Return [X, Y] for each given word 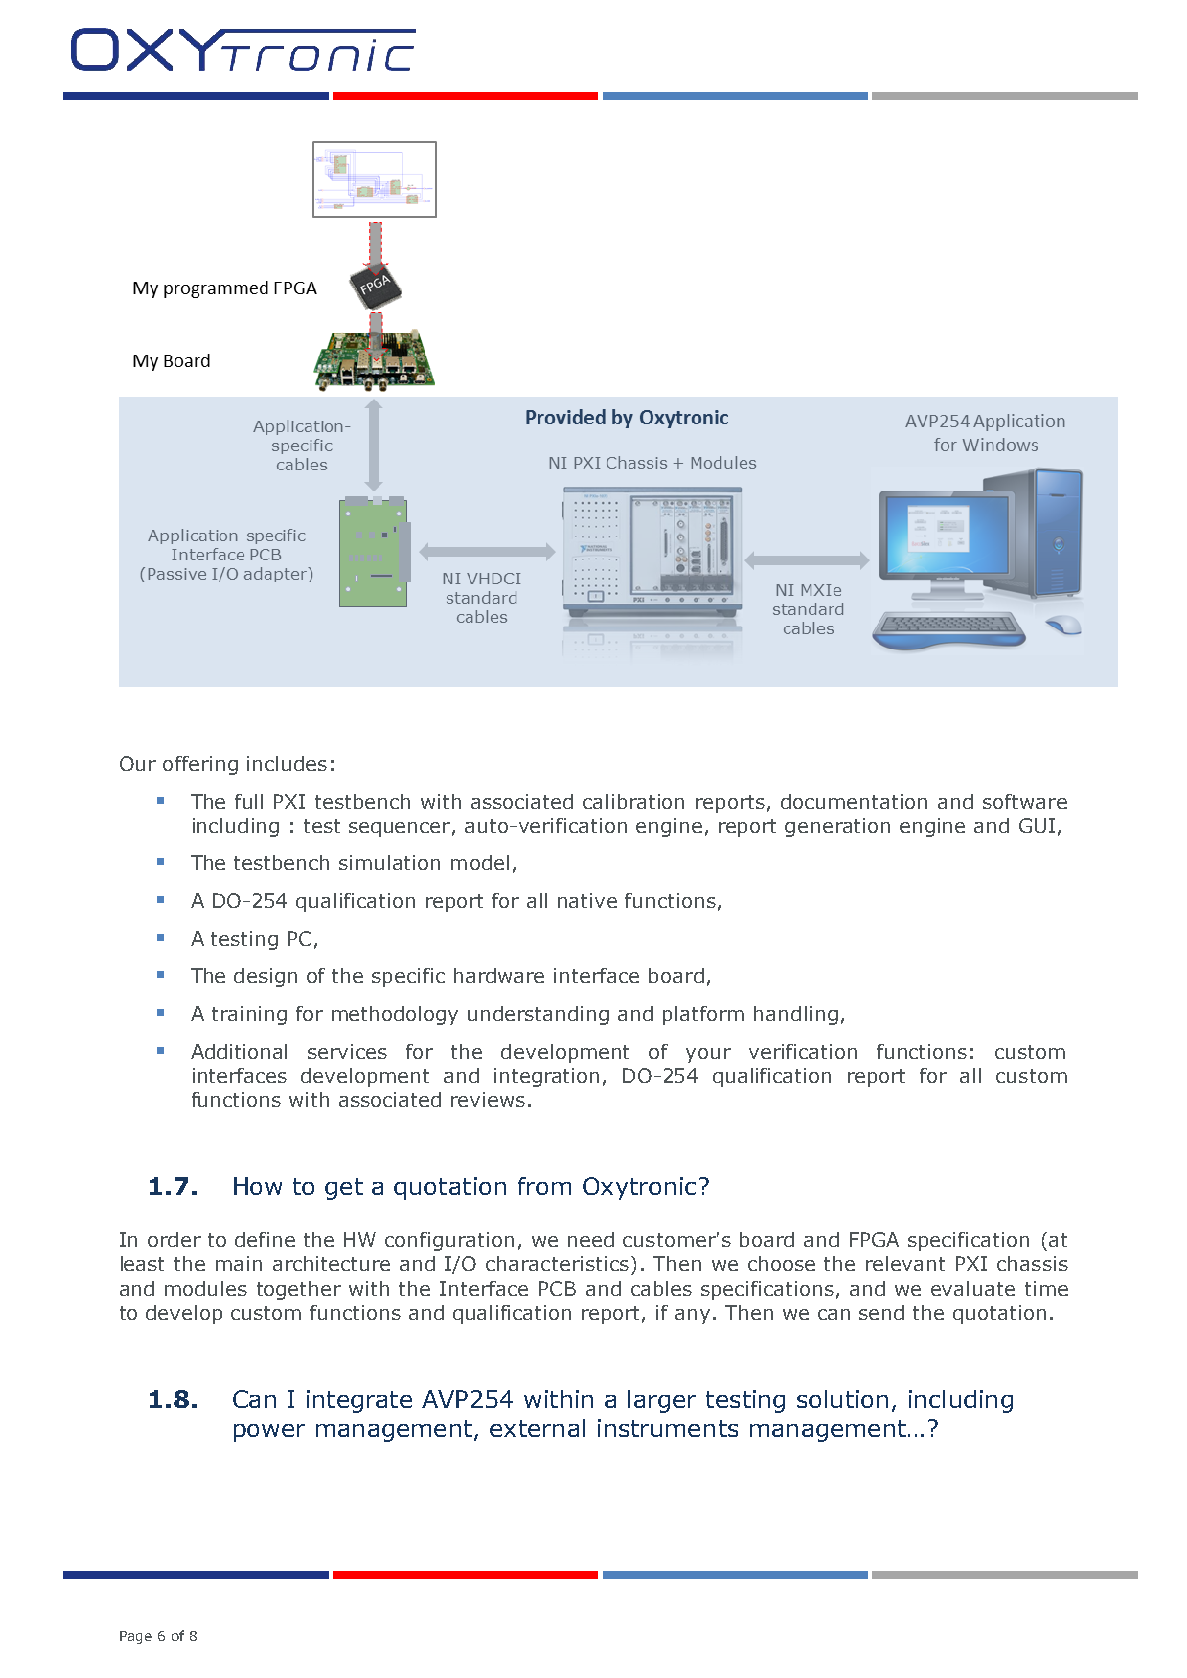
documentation [854, 801]
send [881, 1312]
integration [546, 1077]
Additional [239, 1051]
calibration [633, 801]
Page [136, 1637]
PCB [557, 1288]
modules [206, 1288]
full [249, 801]
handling [796, 1015]
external [537, 1428]
